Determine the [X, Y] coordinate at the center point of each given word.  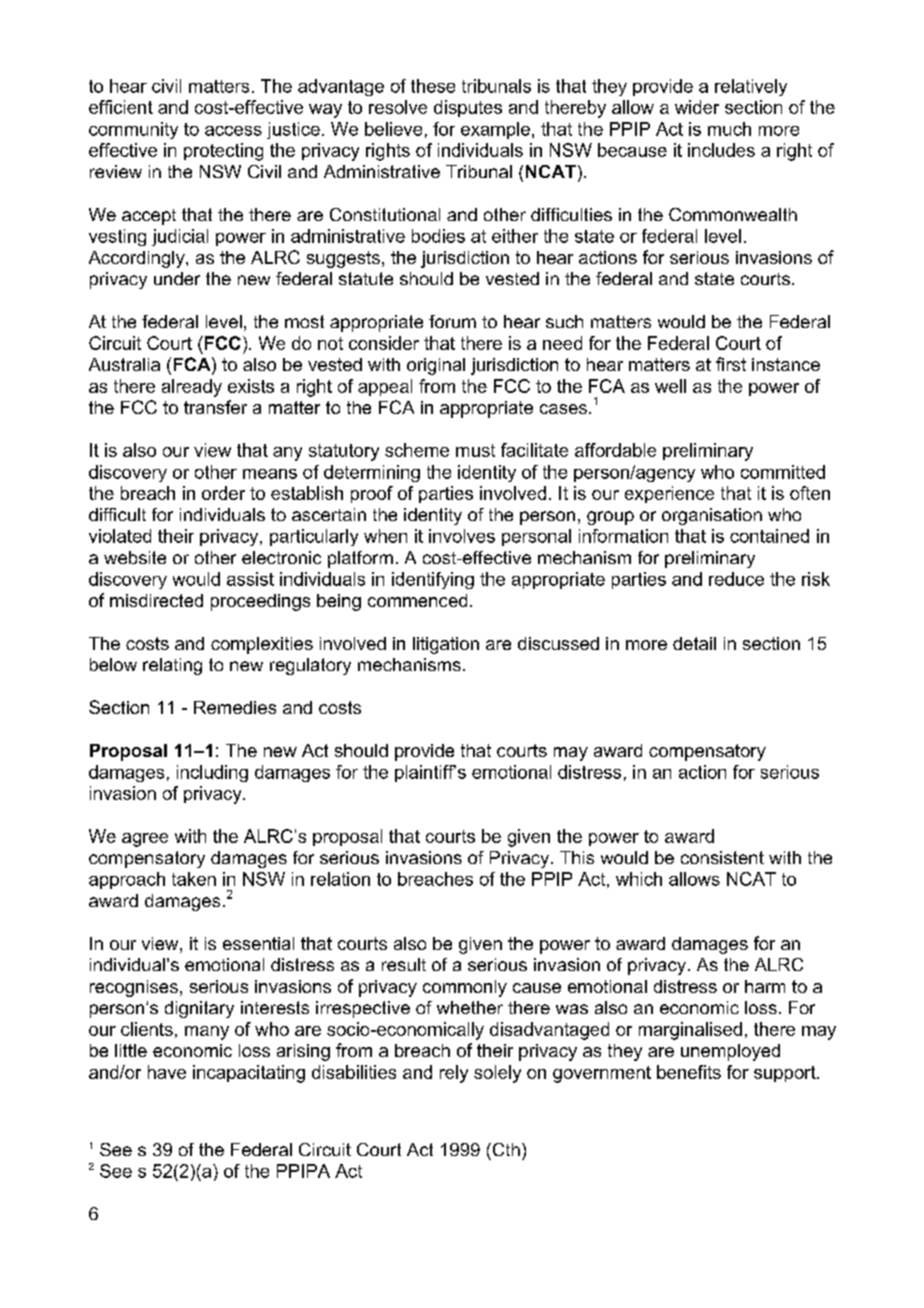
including [212, 773]
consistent [722, 857]
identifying [433, 580]
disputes [468, 108]
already [192, 388]
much [729, 129]
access [233, 131]
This [577, 857]
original [436, 366]
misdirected [156, 600]
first [731, 364]
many [207, 1033]
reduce [736, 579]
